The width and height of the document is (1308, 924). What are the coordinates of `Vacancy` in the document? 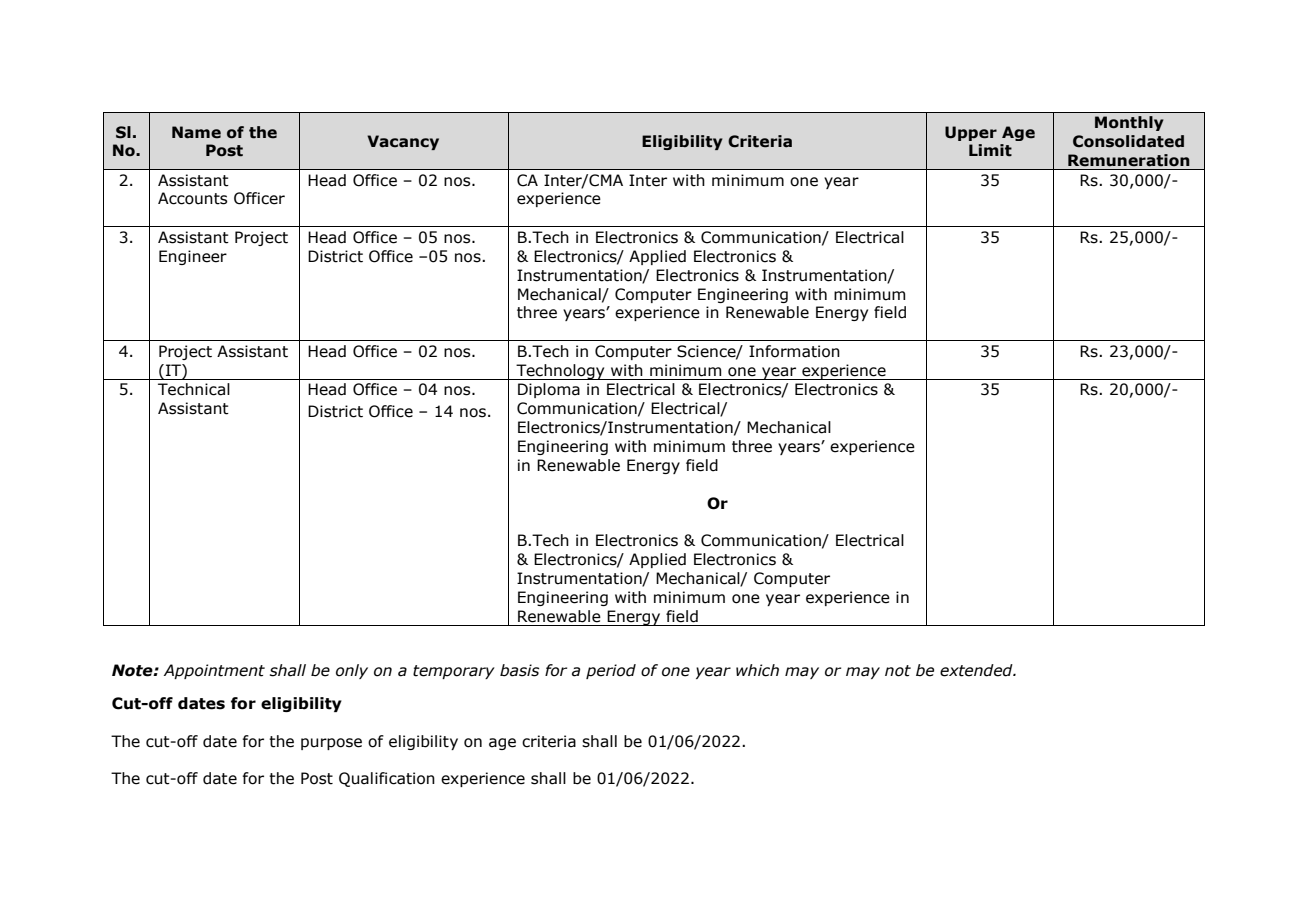 It's located at (403, 142).
